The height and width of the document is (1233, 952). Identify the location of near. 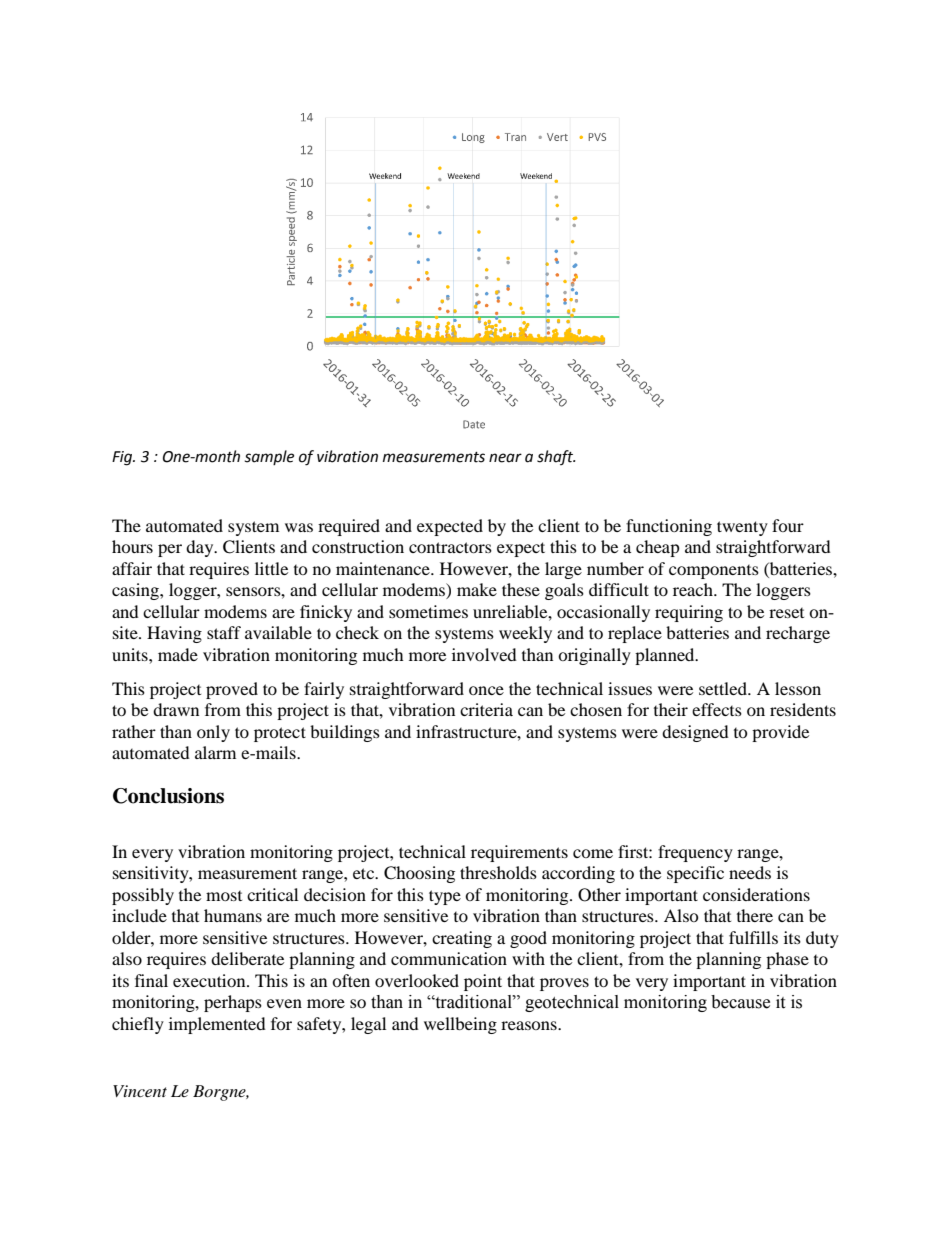
(505, 458).
